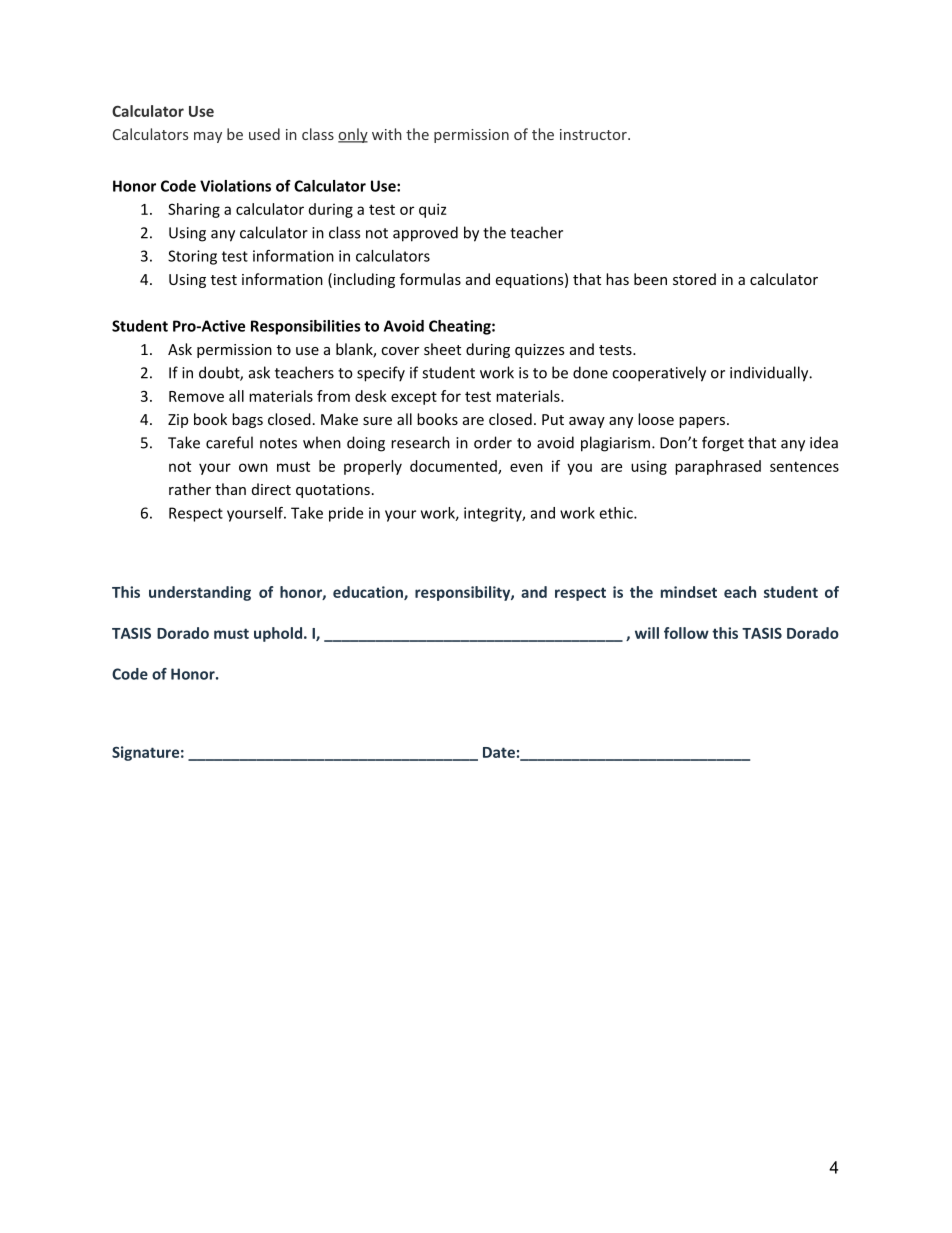 This image has width=952, height=1233. I want to click on used, so click(264, 134).
